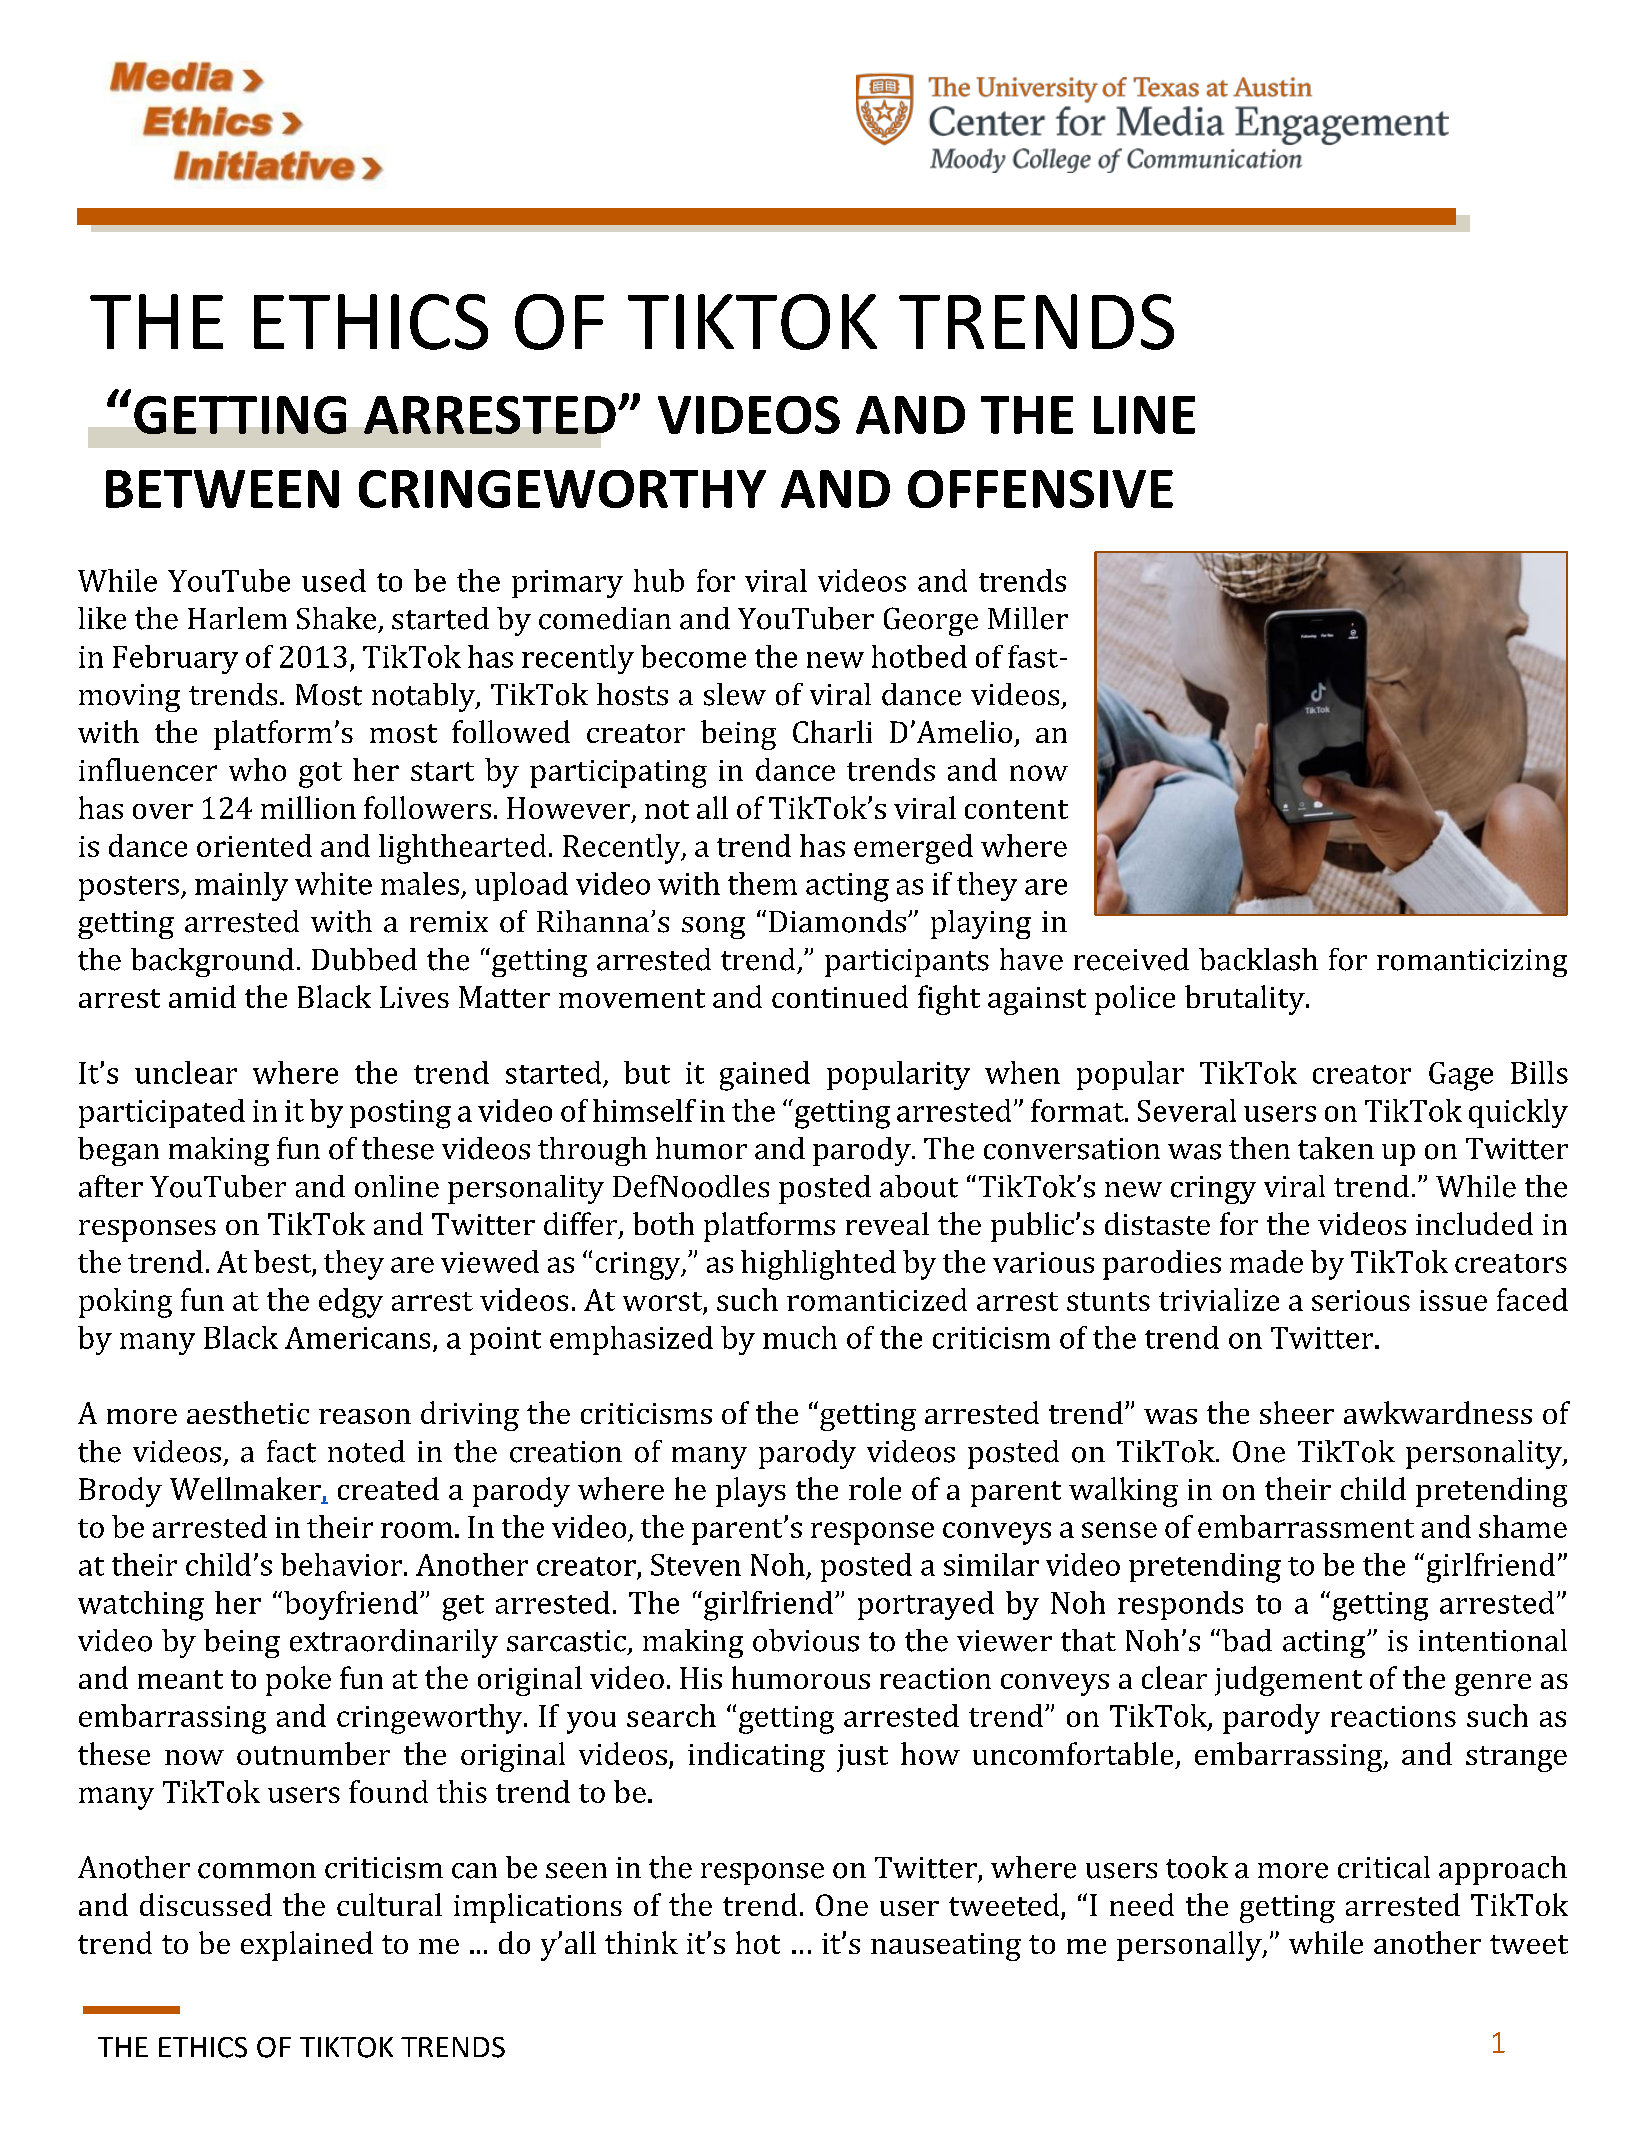 The width and height of the screenshot is (1646, 2130). I want to click on BETWEEN, so click(222, 489).
